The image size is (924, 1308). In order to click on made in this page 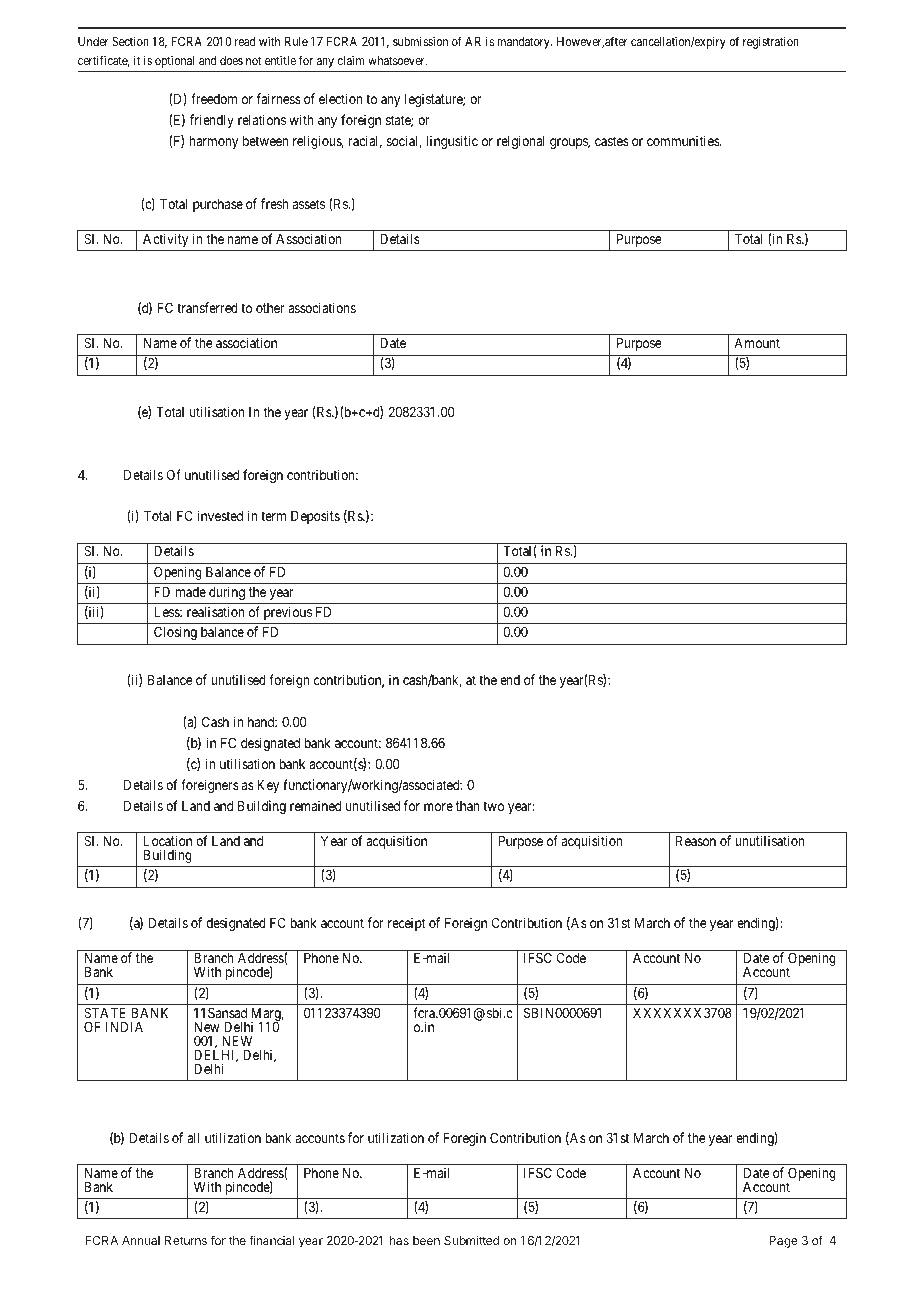, I will do `click(191, 592)`.
